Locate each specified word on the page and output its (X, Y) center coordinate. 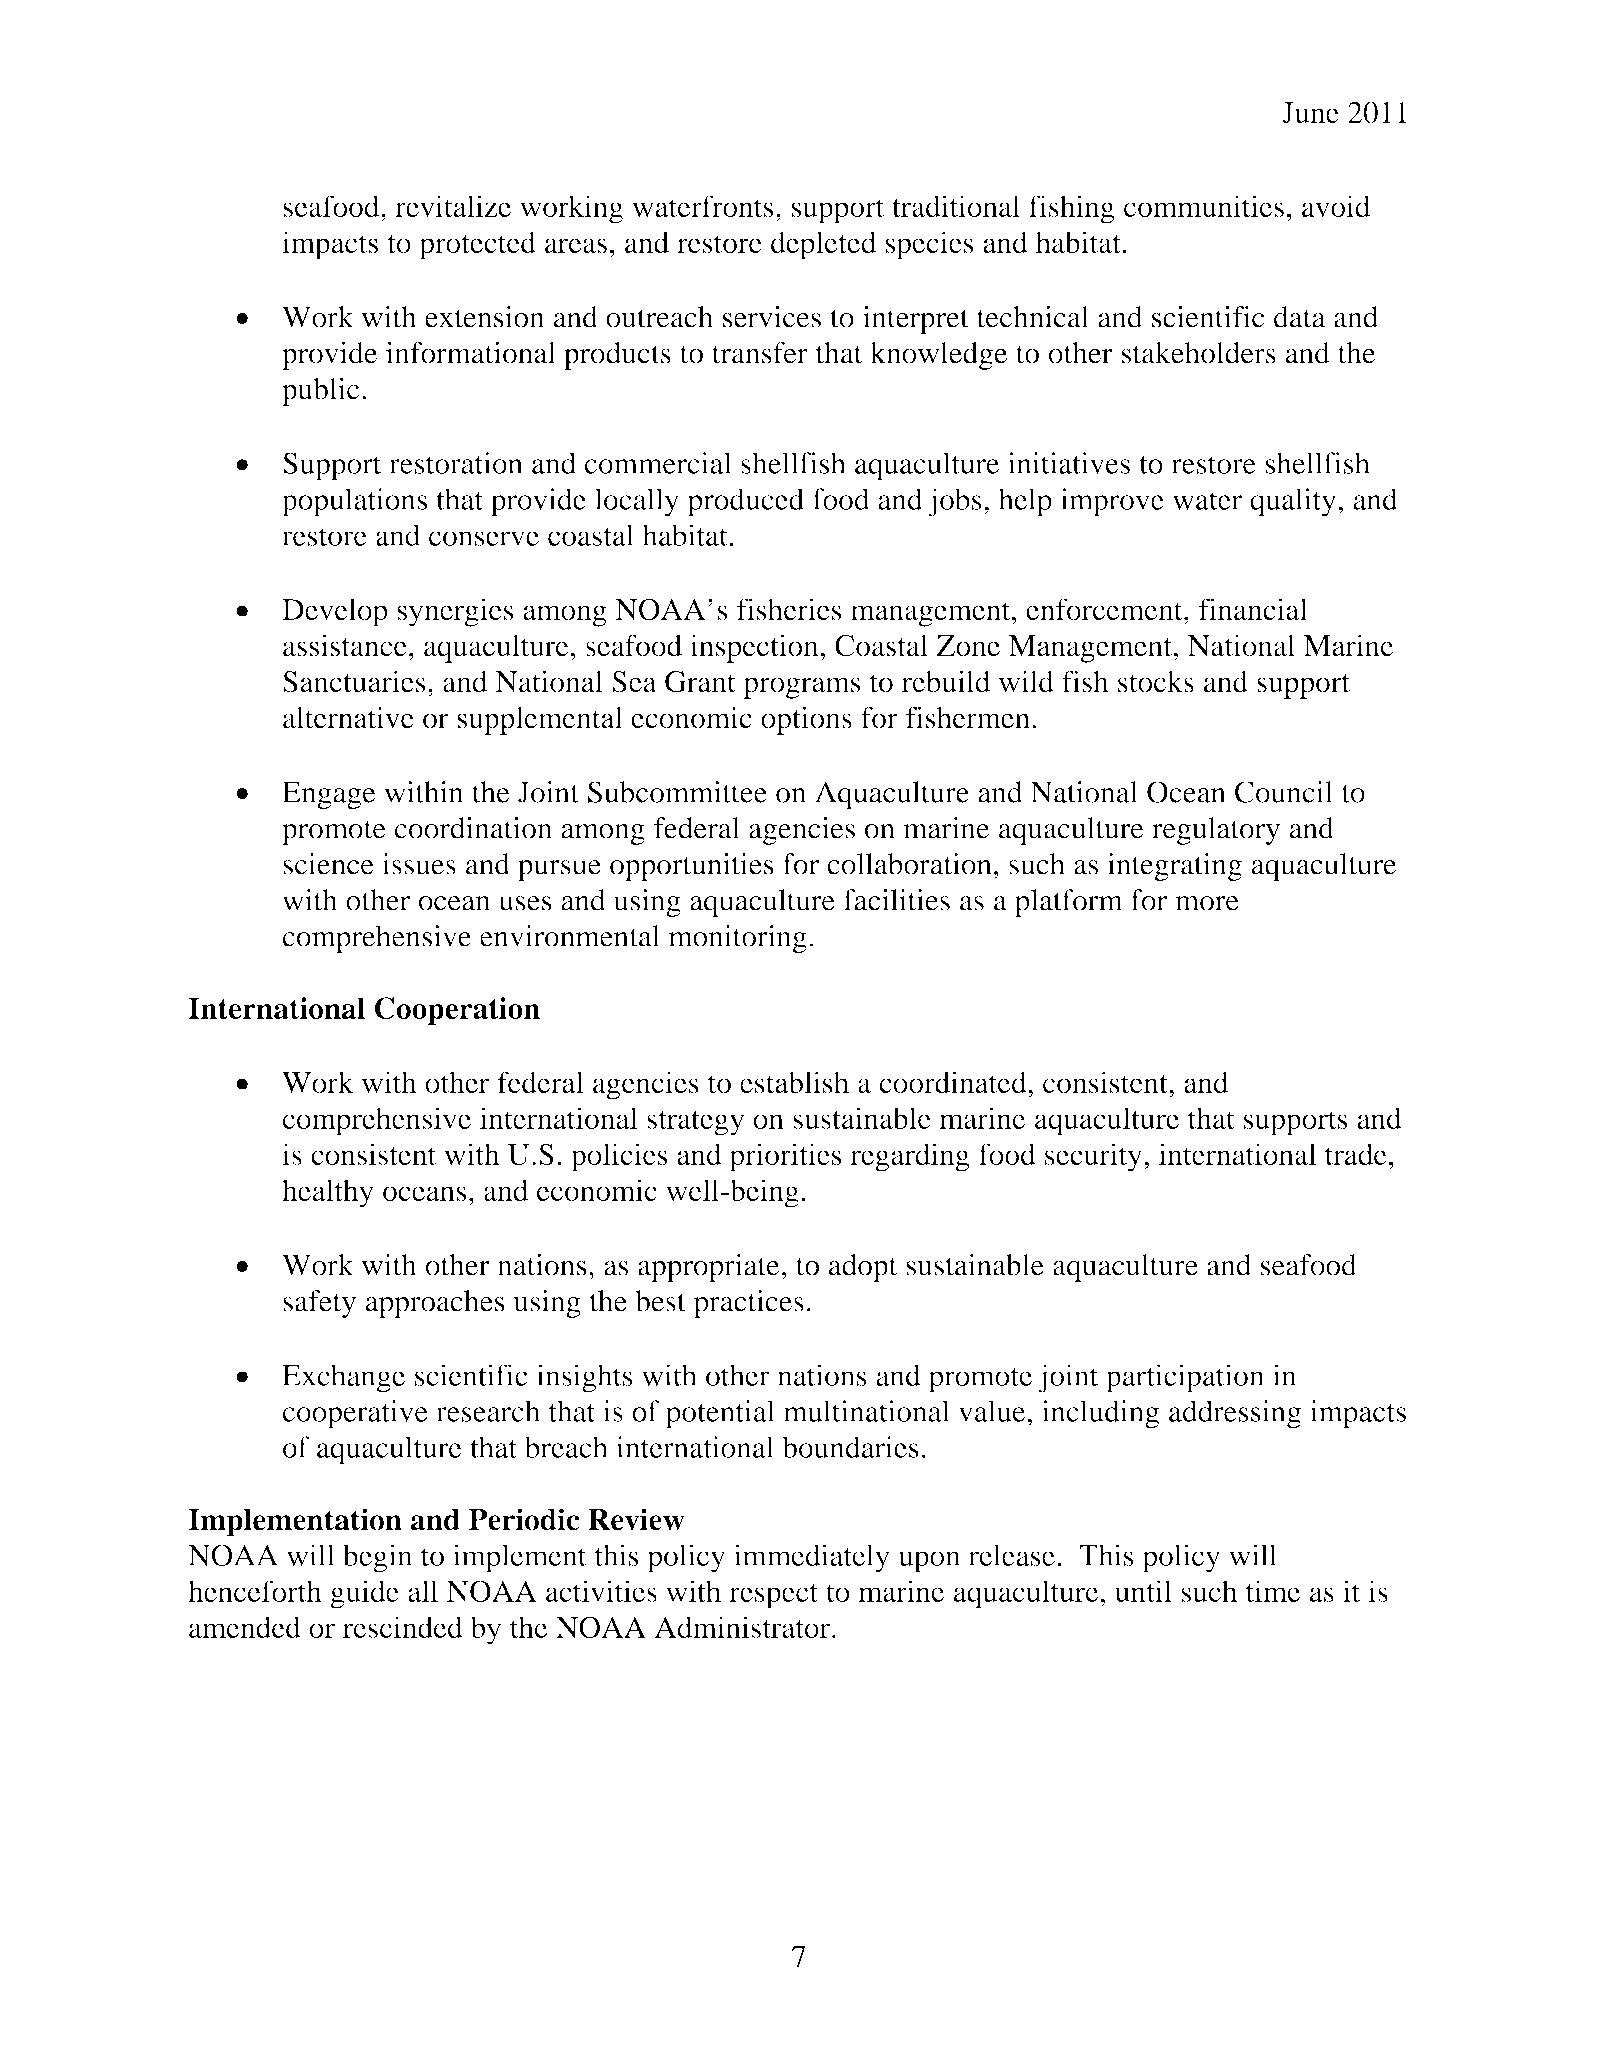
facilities (896, 900)
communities (1204, 206)
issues (419, 864)
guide (364, 1594)
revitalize (453, 206)
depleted (823, 245)
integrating (1174, 867)
